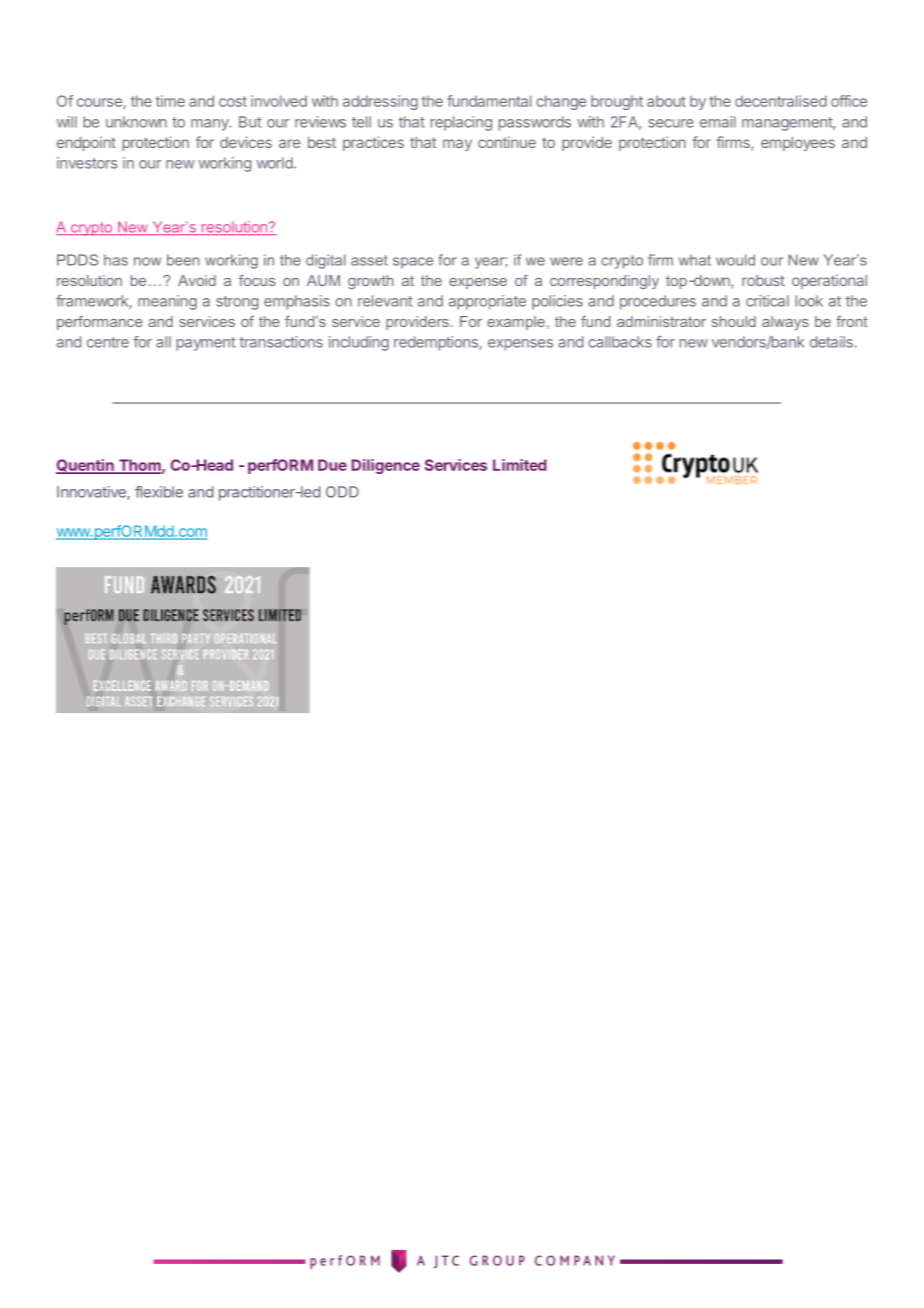 The image size is (924, 1308). What do you see at coordinates (136, 122) in the screenshot?
I see `unknown` at bounding box center [136, 122].
